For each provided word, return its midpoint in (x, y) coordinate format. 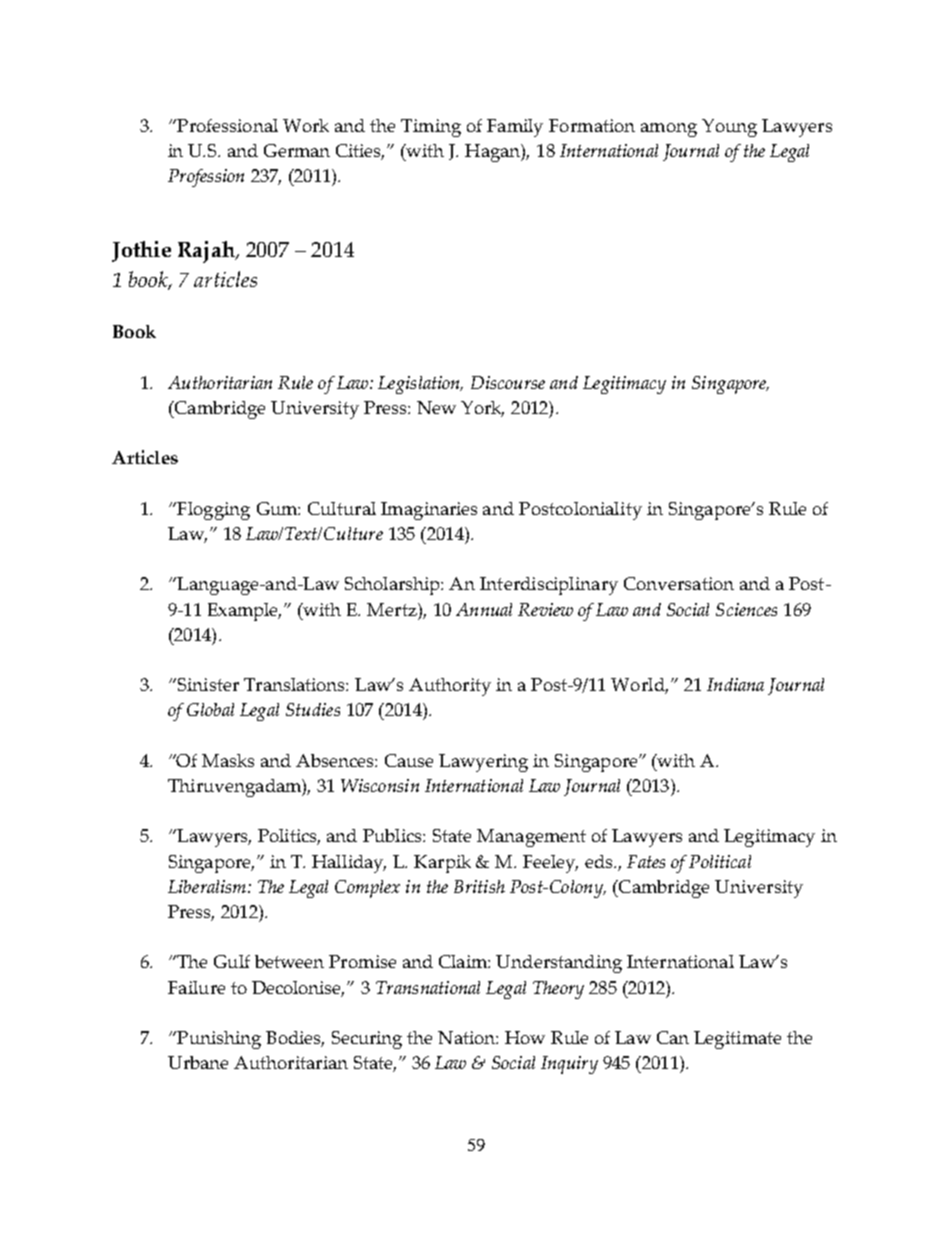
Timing (431, 128)
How (525, 1037)
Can (673, 1037)
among (669, 130)
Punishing (218, 1040)
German (297, 150)
